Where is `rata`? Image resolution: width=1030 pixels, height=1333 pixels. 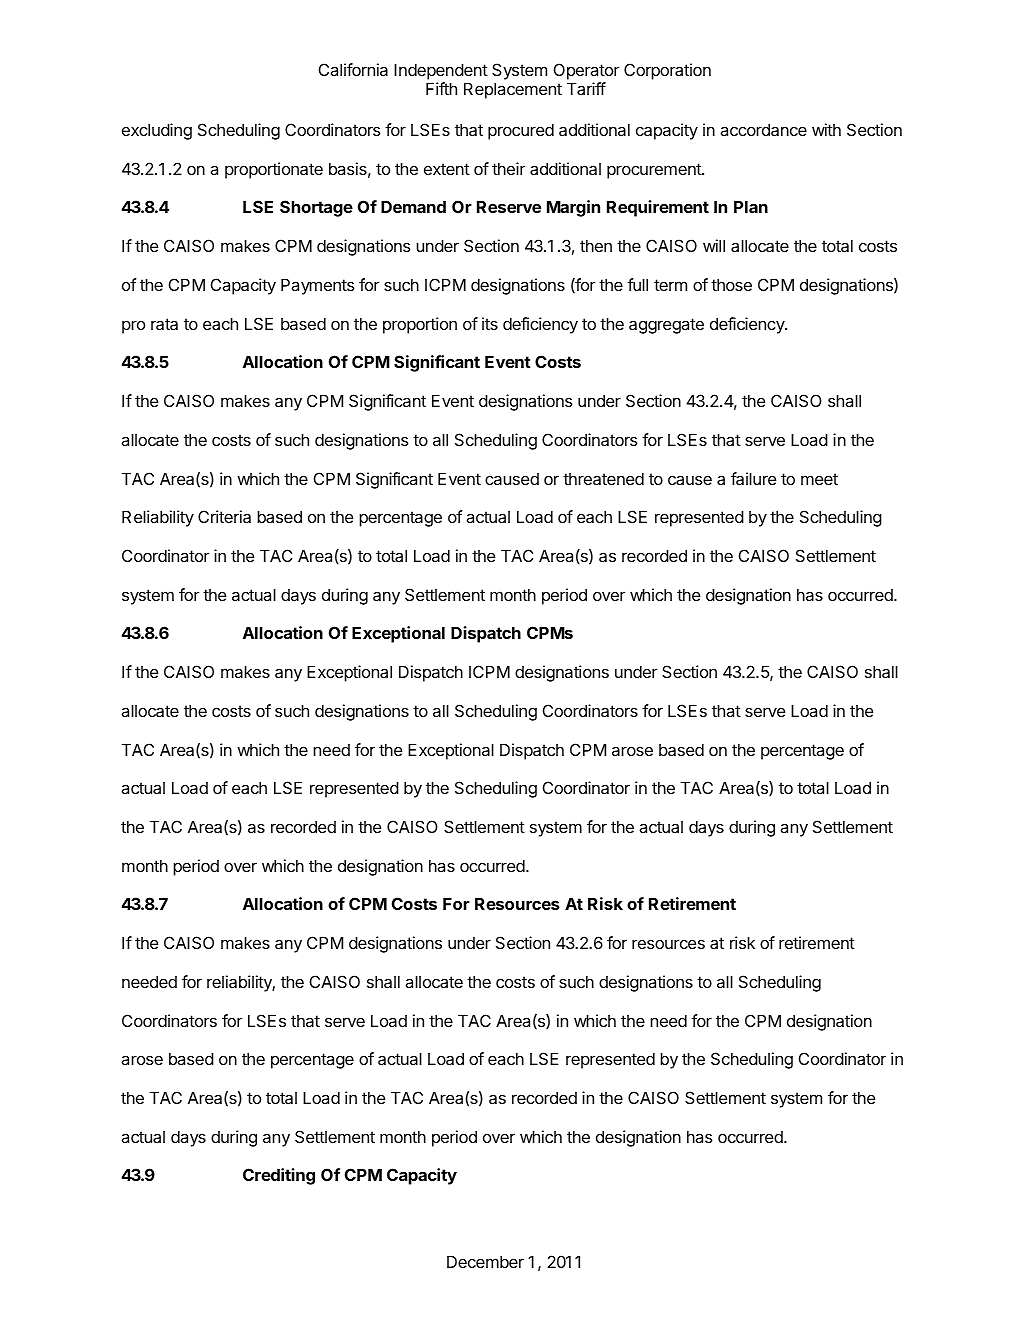
rata is located at coordinates (164, 324).
